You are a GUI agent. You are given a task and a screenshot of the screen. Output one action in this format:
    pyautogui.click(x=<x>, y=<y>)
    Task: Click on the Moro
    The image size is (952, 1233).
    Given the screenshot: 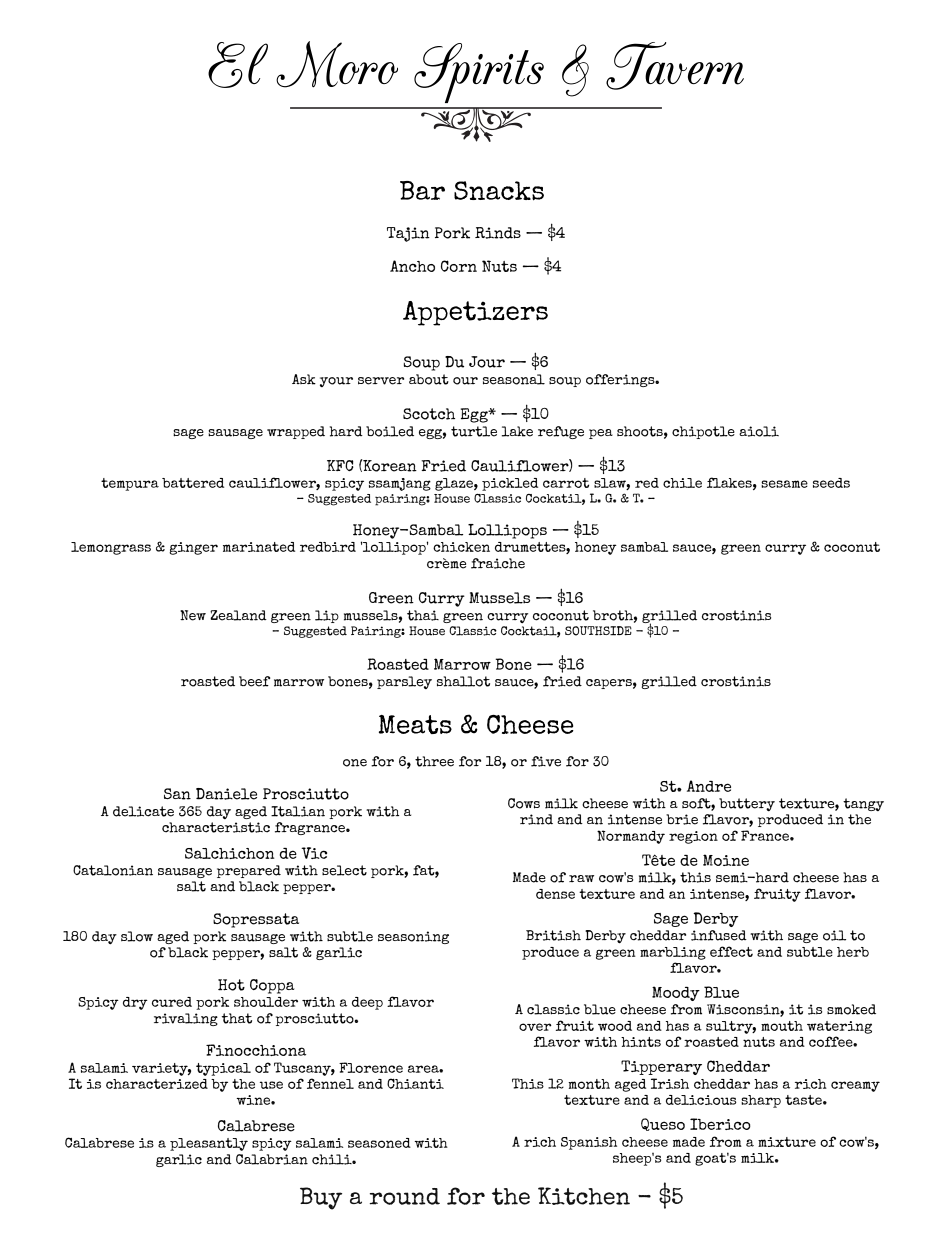 What is the action you would take?
    pyautogui.click(x=337, y=64)
